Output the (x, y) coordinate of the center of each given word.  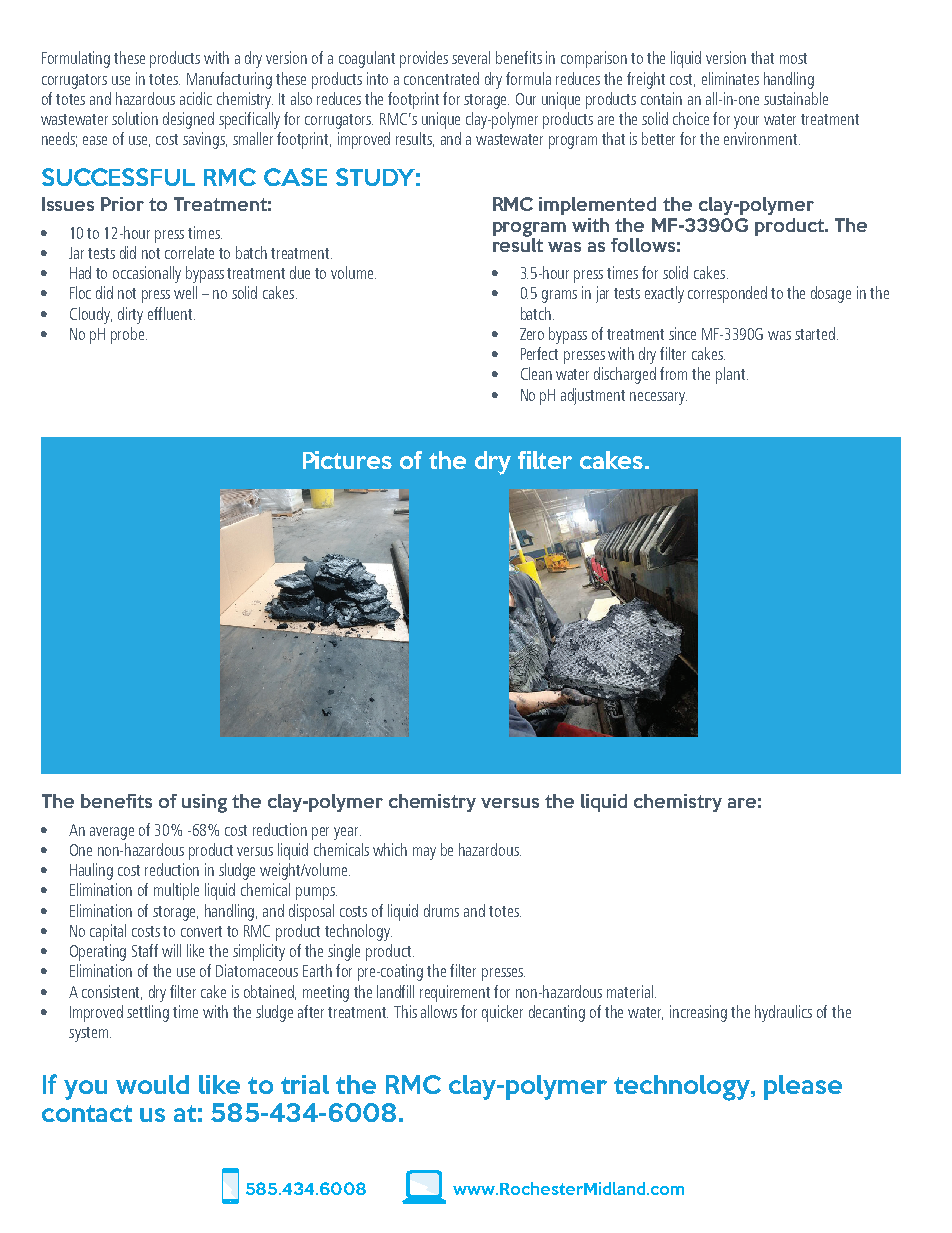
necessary (658, 398)
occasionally (147, 274)
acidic (196, 98)
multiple (176, 891)
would (152, 1084)
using (204, 803)
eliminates (730, 78)
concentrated (441, 78)
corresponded (727, 294)
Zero (532, 334)
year (347, 833)
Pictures (347, 460)
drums (441, 910)
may (424, 853)
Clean (536, 373)
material (631, 991)
